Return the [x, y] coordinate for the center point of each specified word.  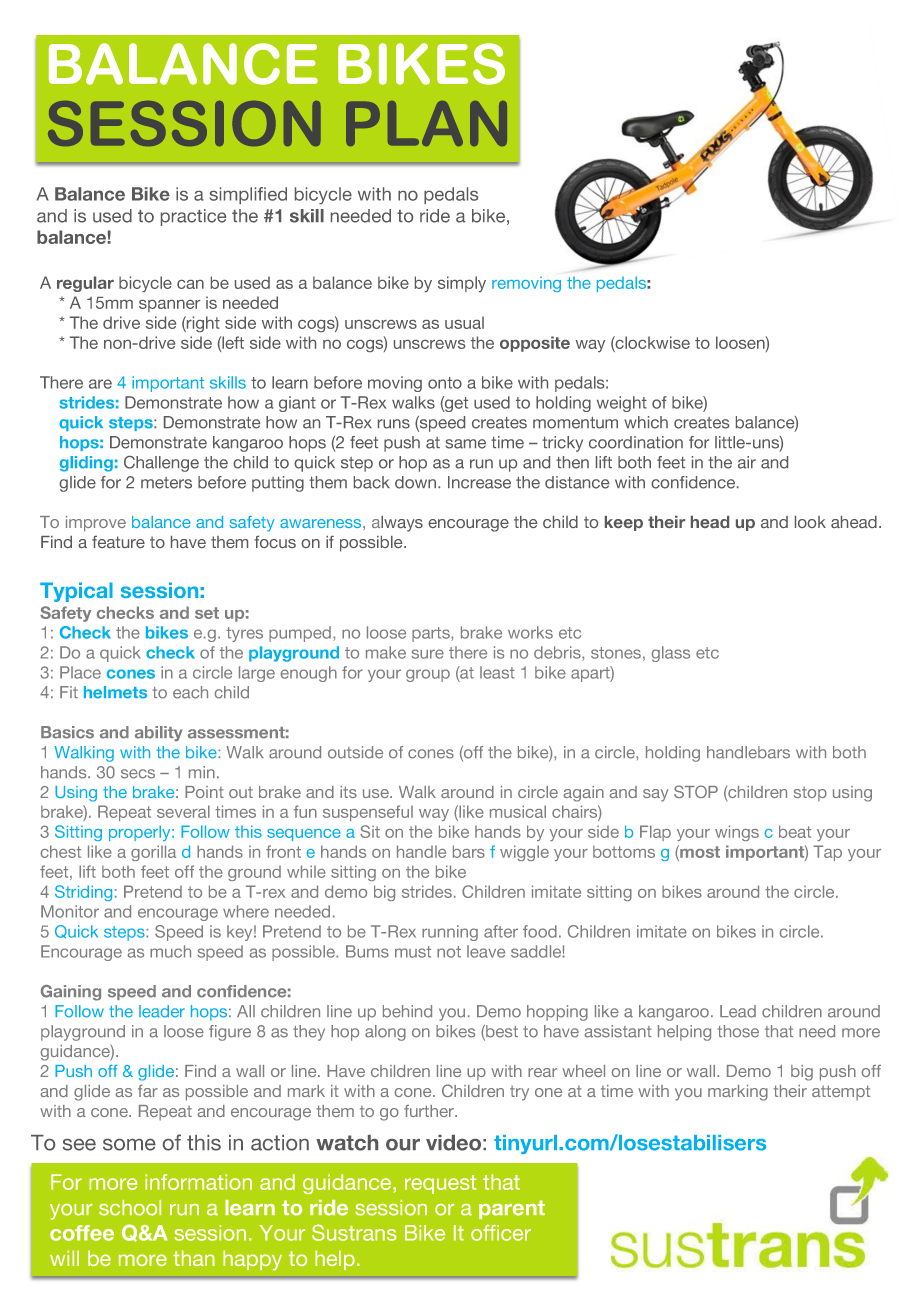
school [130, 1208]
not [449, 952]
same [466, 444]
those [738, 1031]
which [646, 422]
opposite [535, 344]
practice [193, 217]
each [190, 692]
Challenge [161, 464]
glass [671, 654]
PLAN [426, 123]
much [170, 951]
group [428, 675]
